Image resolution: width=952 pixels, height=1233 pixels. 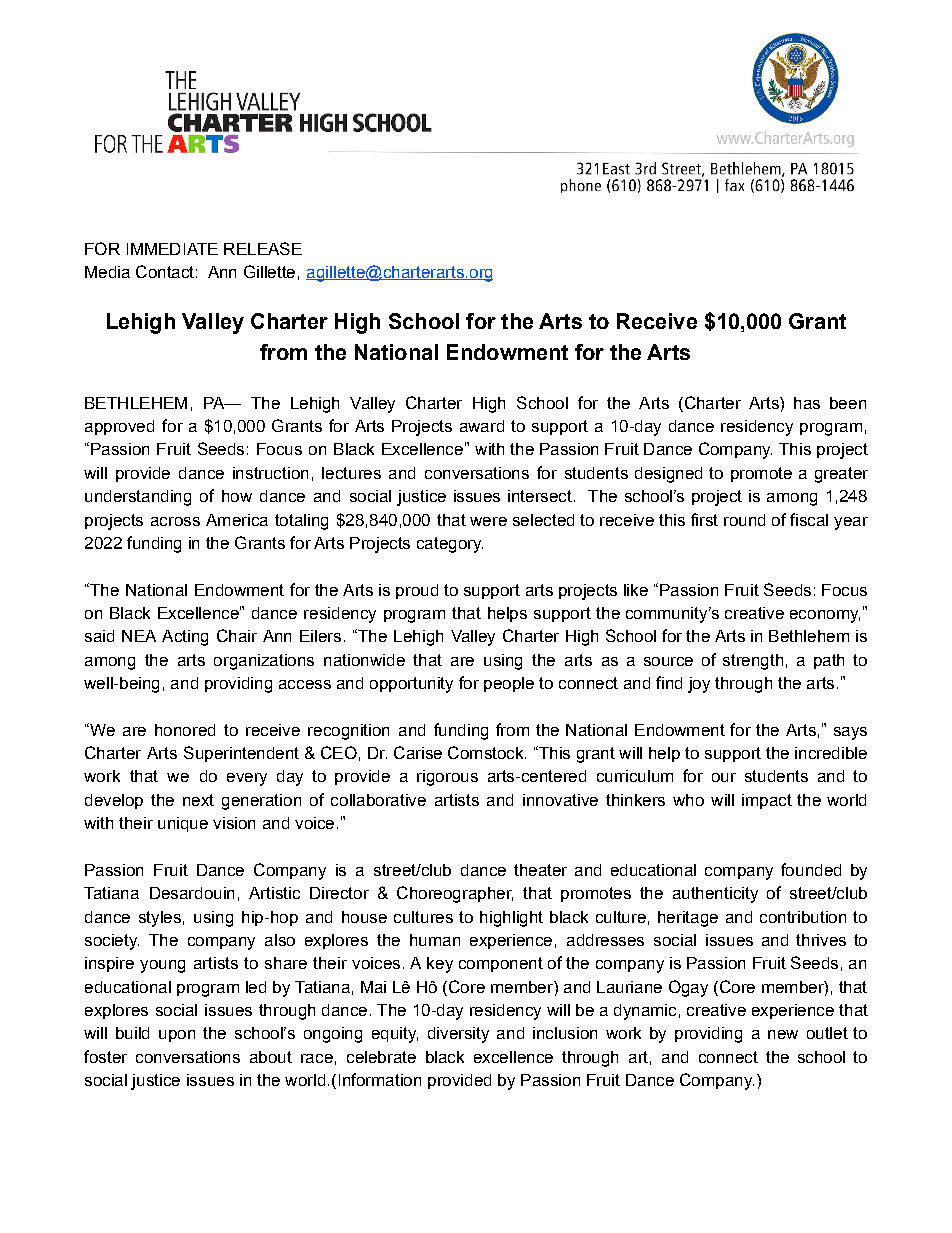 What do you see at coordinates (825, 616) in the image?
I see `economy` at bounding box center [825, 616].
